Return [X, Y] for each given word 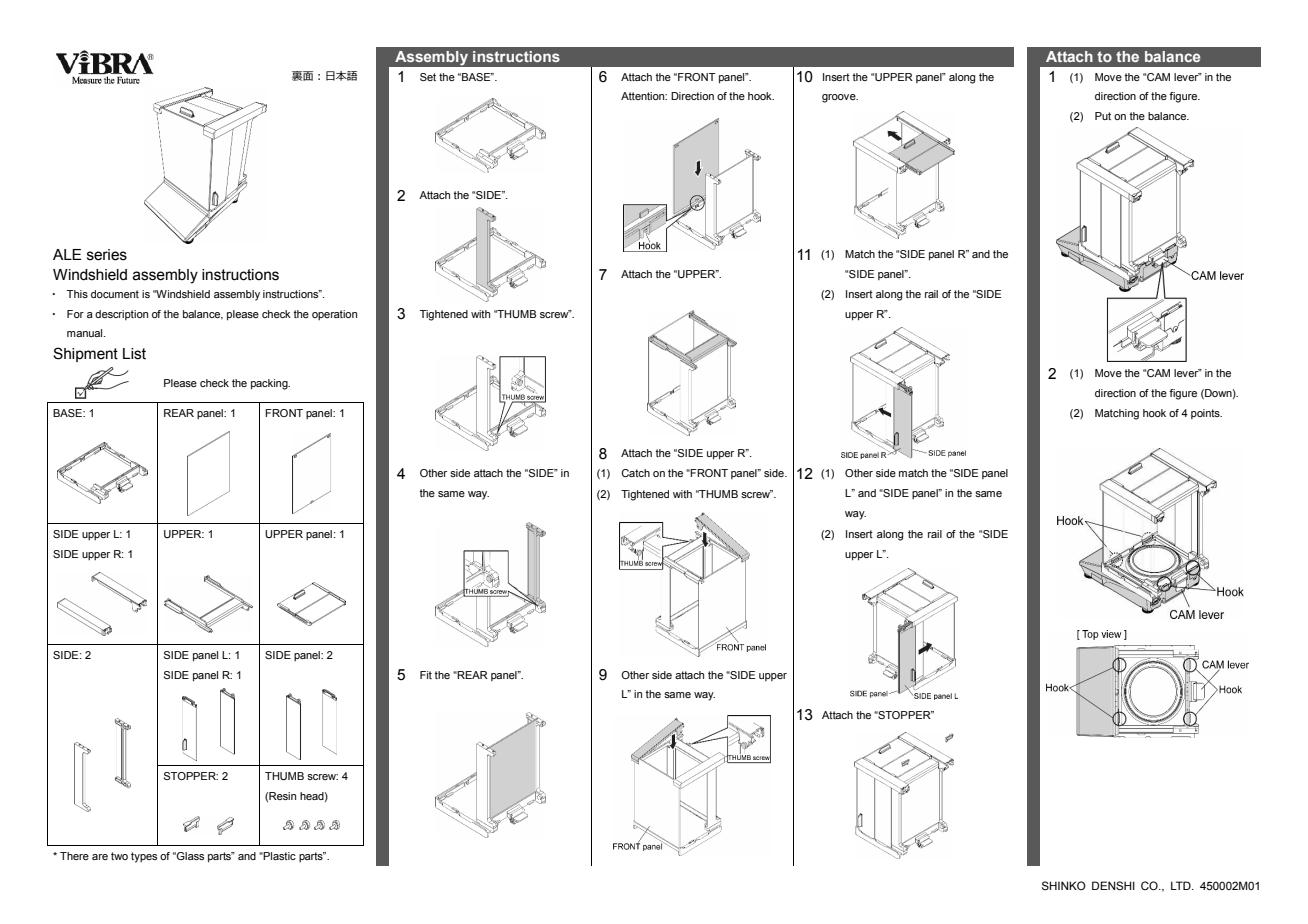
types [144, 857]
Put [1103, 116]
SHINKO [1064, 885]
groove [840, 98]
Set [428, 77]
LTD [1182, 885]
